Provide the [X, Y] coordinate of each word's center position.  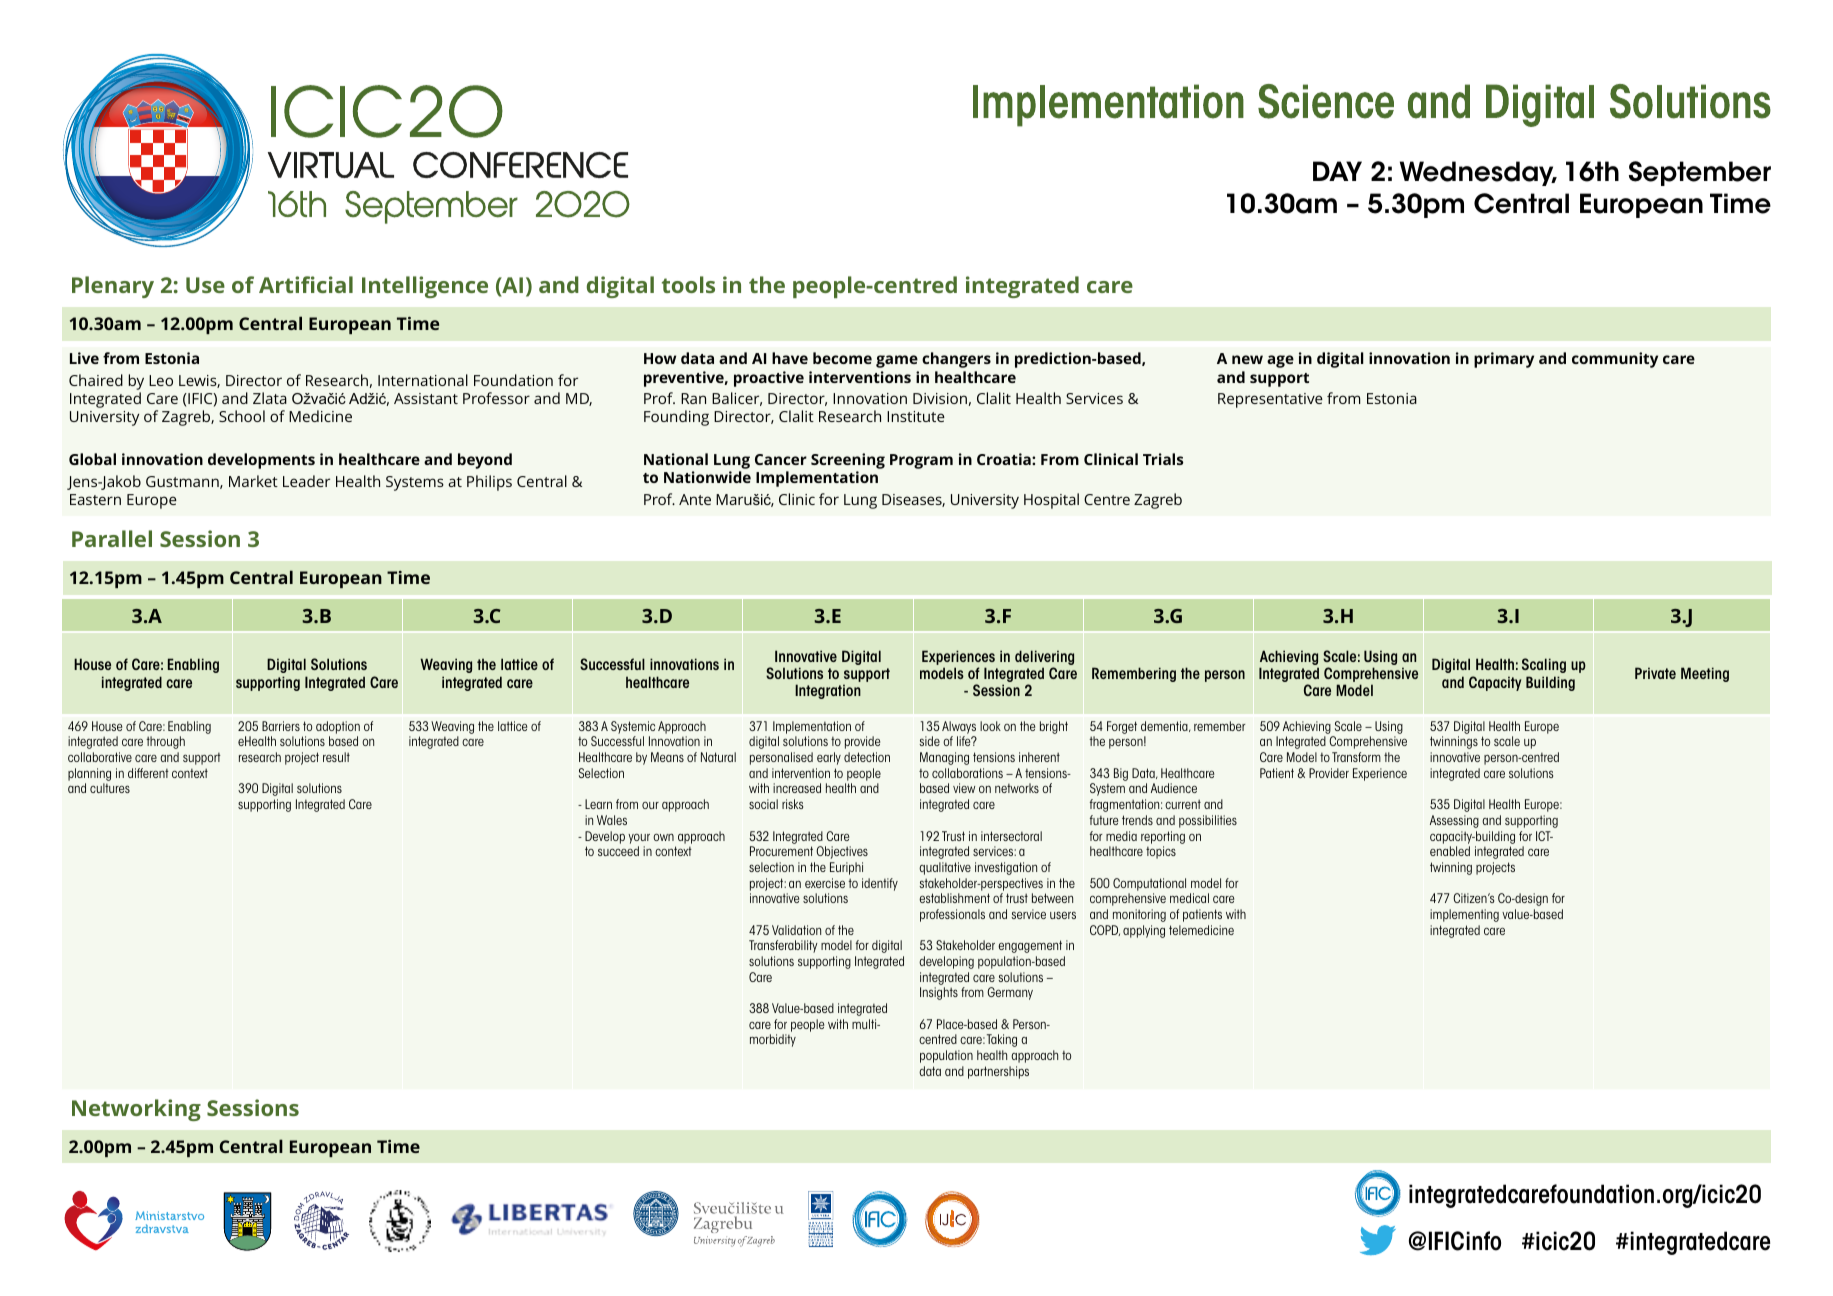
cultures [110, 788]
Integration [828, 691]
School [242, 416]
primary [1504, 360]
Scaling [1544, 665]
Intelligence [425, 287]
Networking [136, 1110]
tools [688, 284]
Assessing [1454, 821]
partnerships [998, 1072]
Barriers [281, 726]
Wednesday [1478, 173]
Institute [916, 416]
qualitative [945, 868]
